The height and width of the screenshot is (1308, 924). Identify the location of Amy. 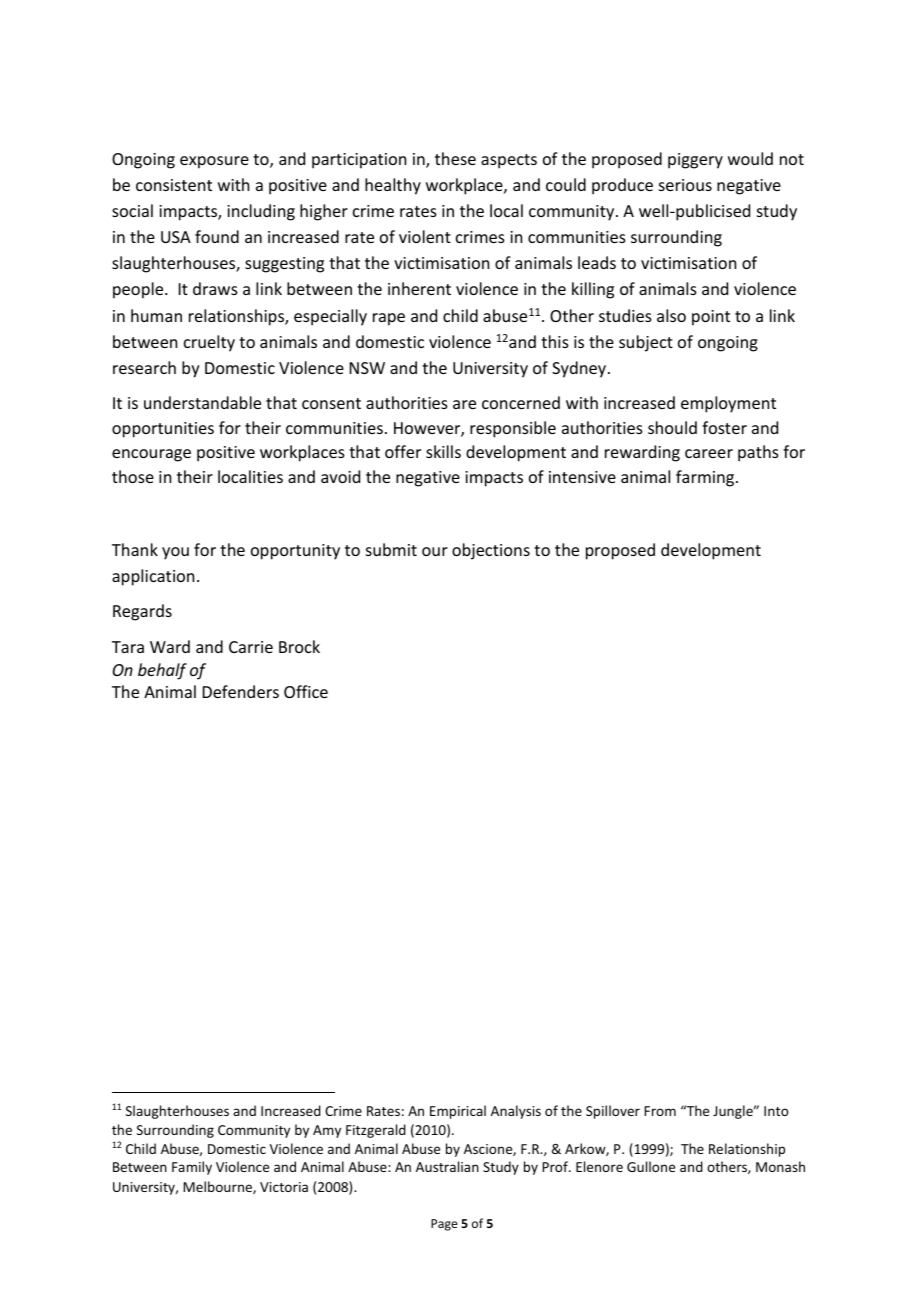
(327, 1131).
